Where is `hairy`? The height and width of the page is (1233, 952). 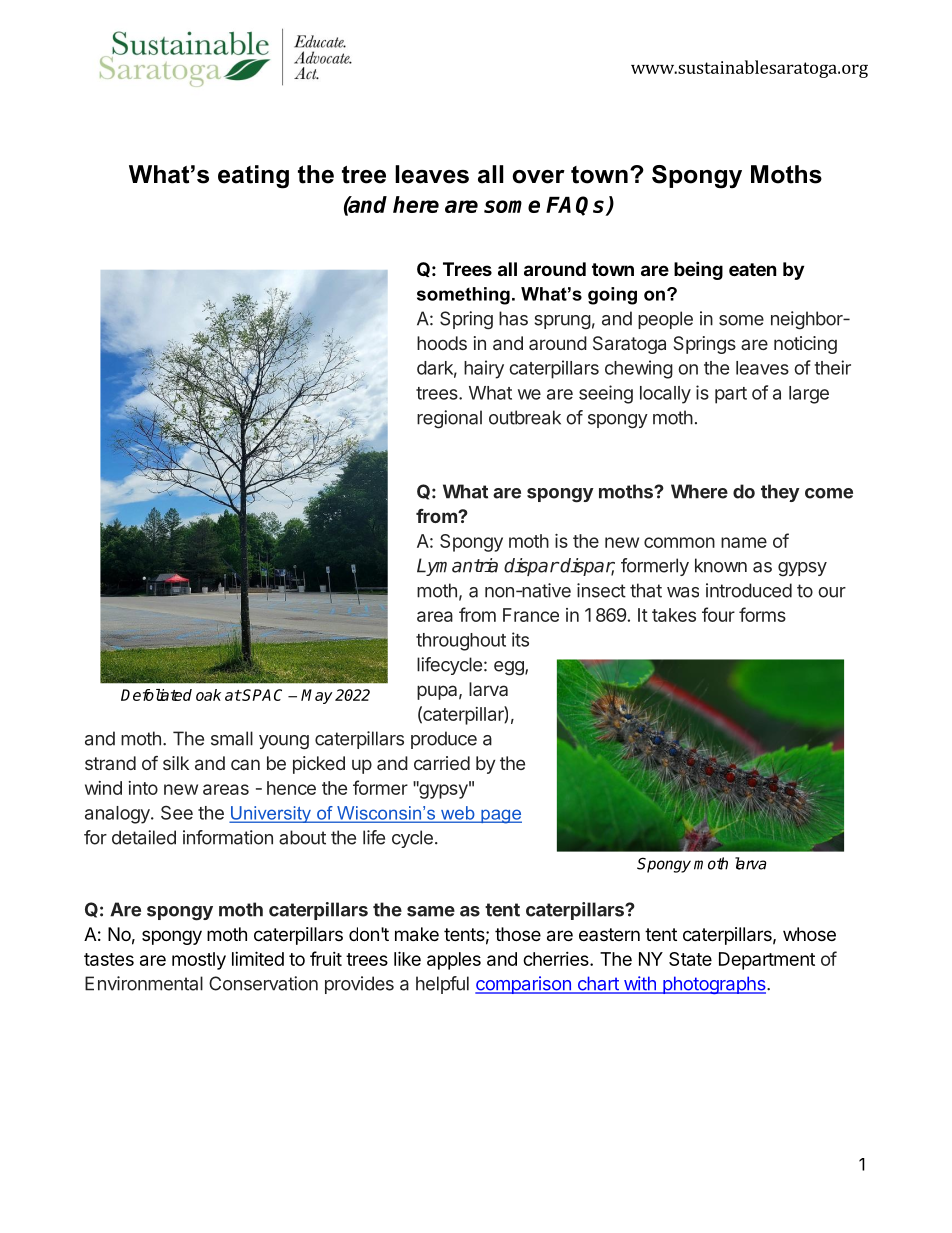 hairy is located at coordinates (484, 369).
